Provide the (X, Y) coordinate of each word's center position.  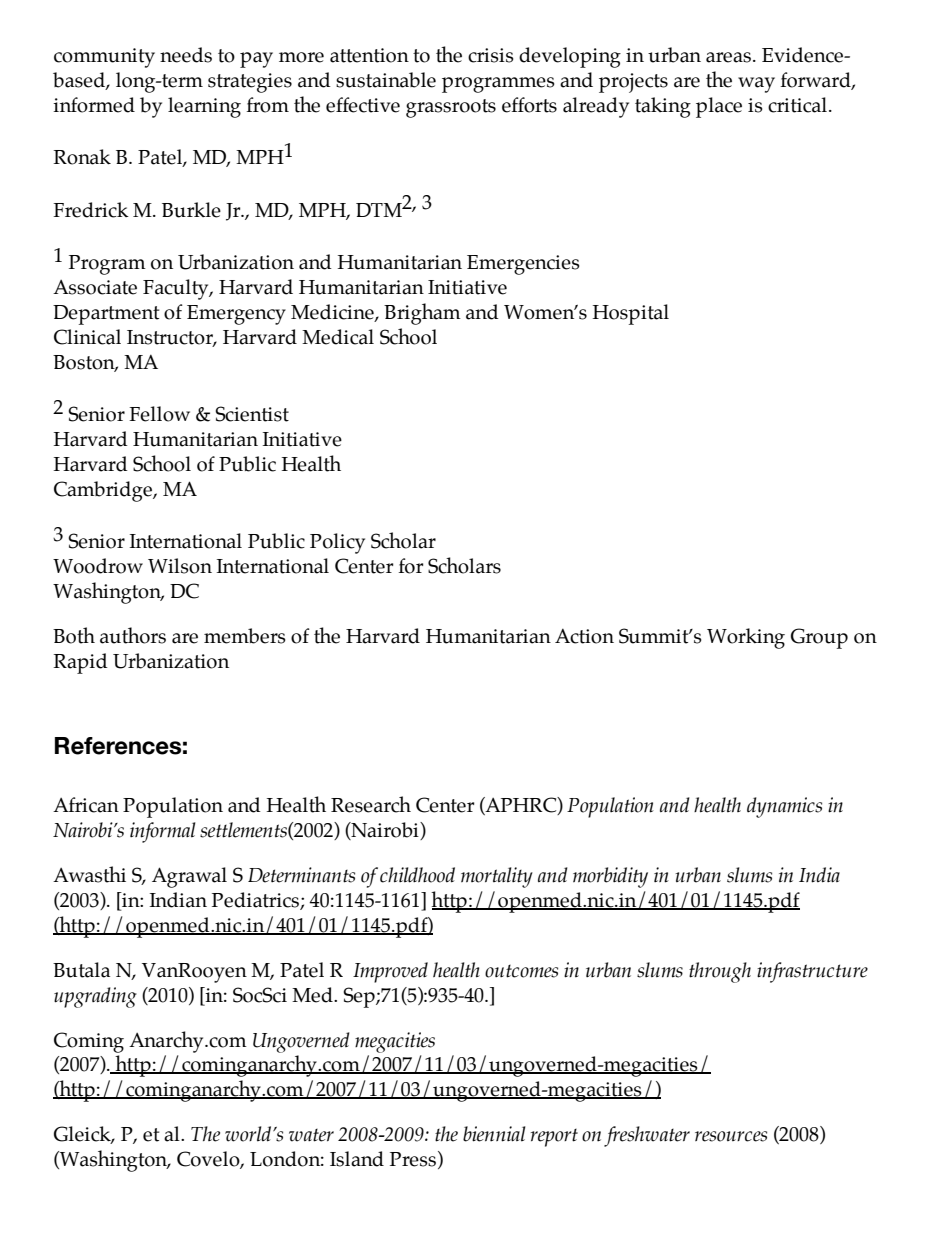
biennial (494, 1134)
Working (746, 638)
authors (133, 635)
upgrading (95, 997)
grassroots (451, 108)
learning (204, 107)
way (756, 85)
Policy (337, 543)
